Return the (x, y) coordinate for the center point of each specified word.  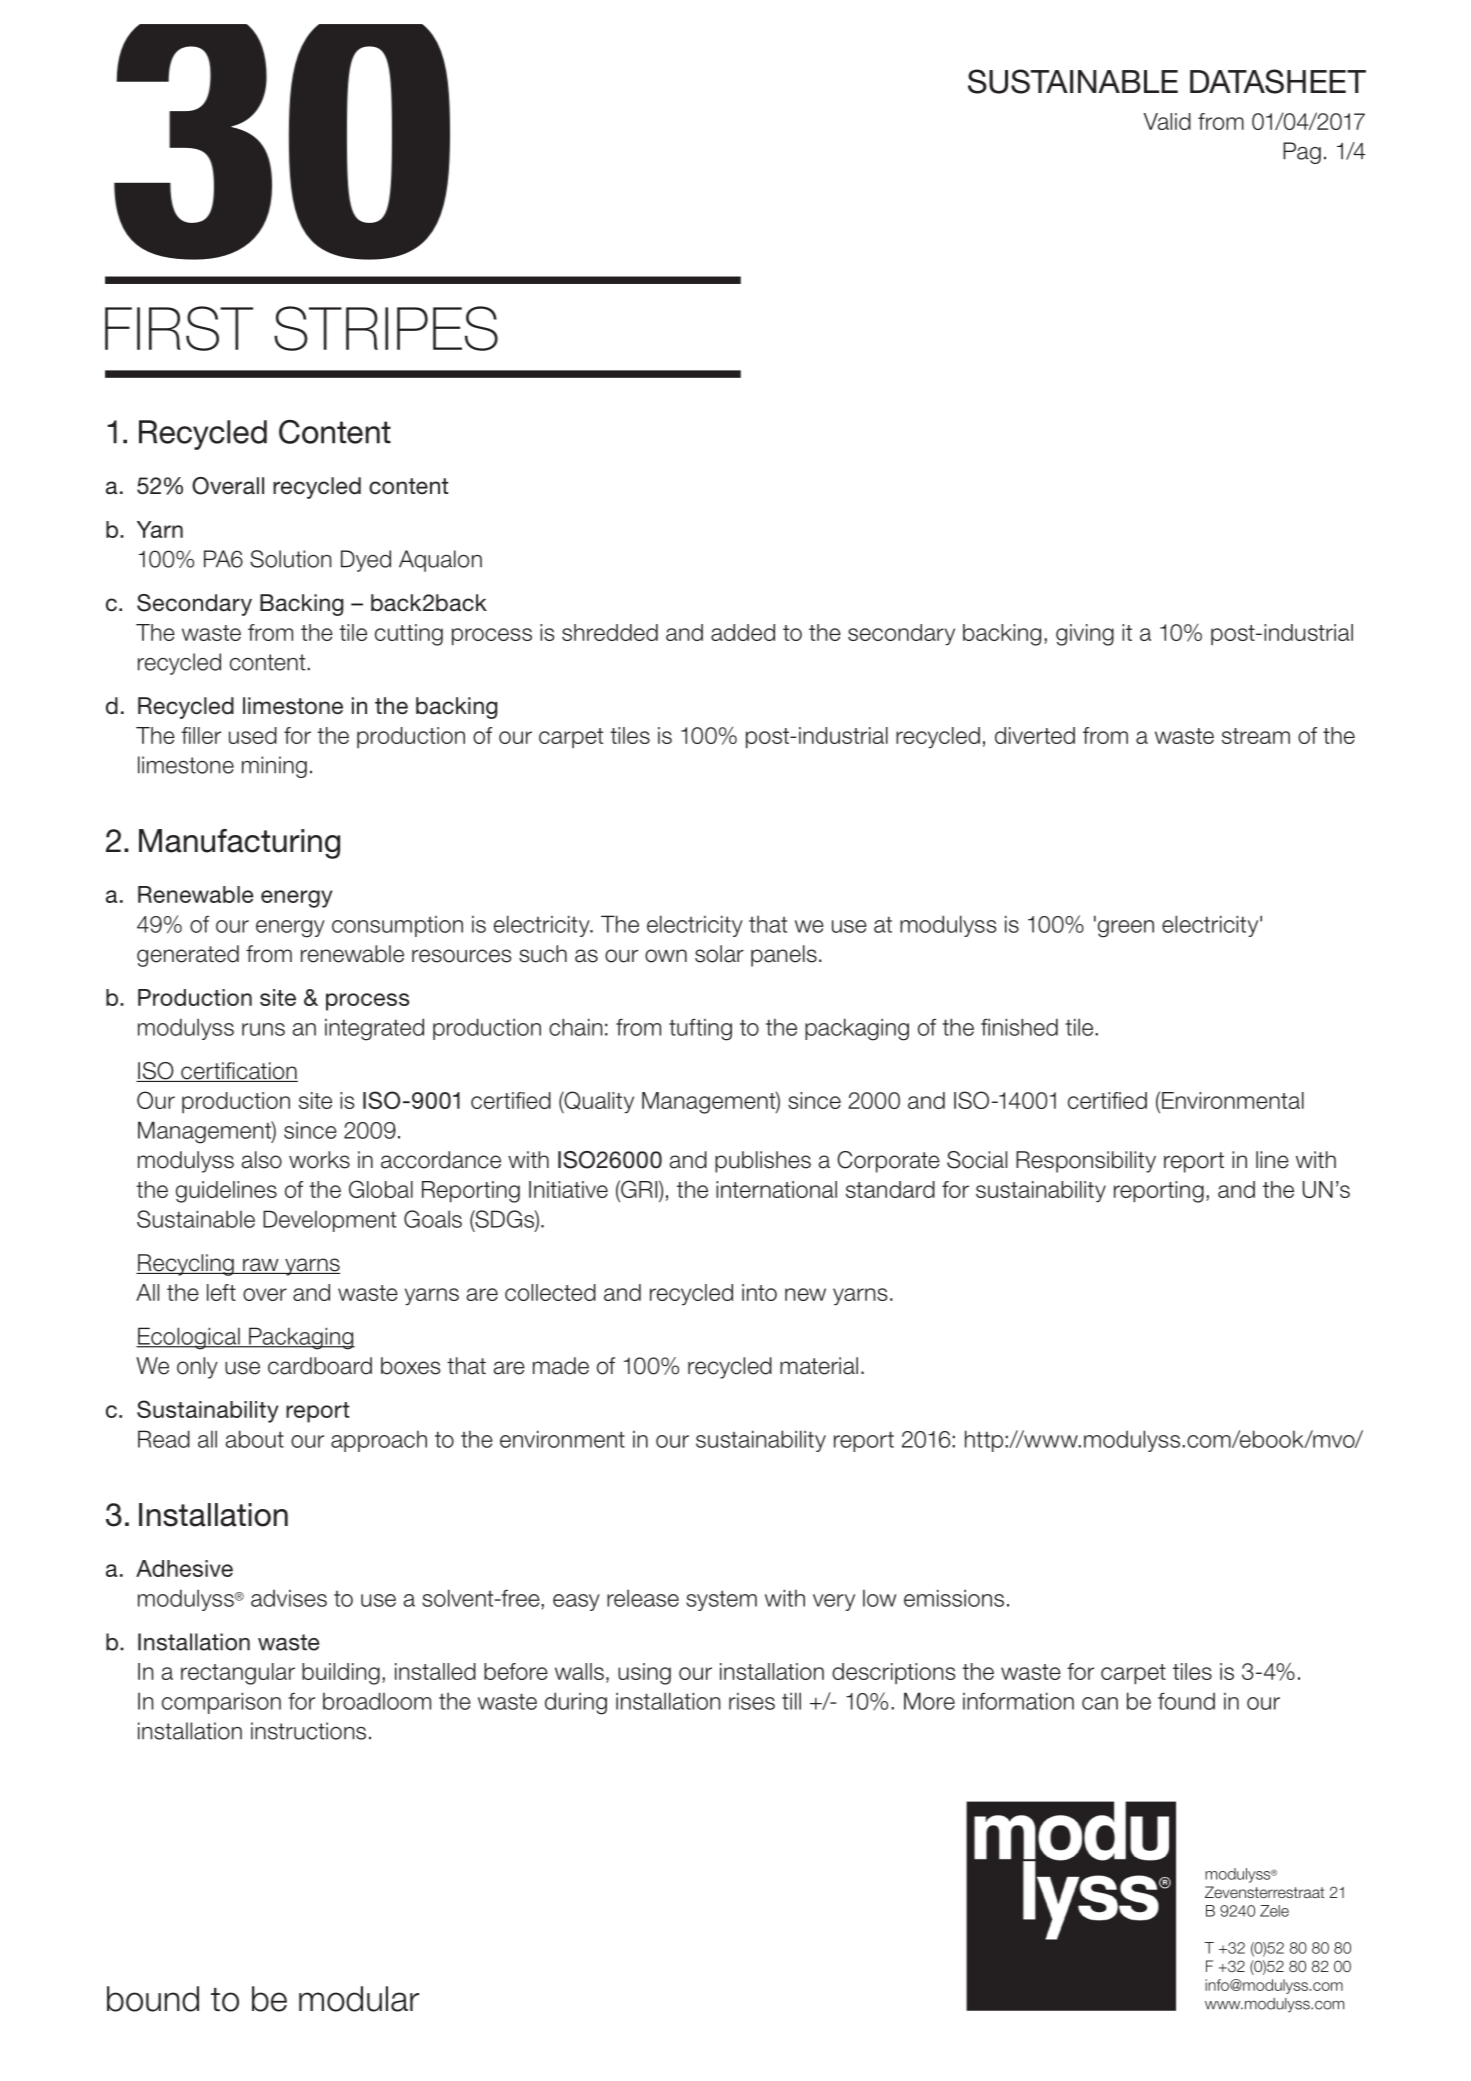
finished (1019, 1027)
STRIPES (386, 328)
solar (719, 954)
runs (263, 1029)
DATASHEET (1278, 81)
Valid (1167, 121)
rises (752, 1701)
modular (359, 1999)
